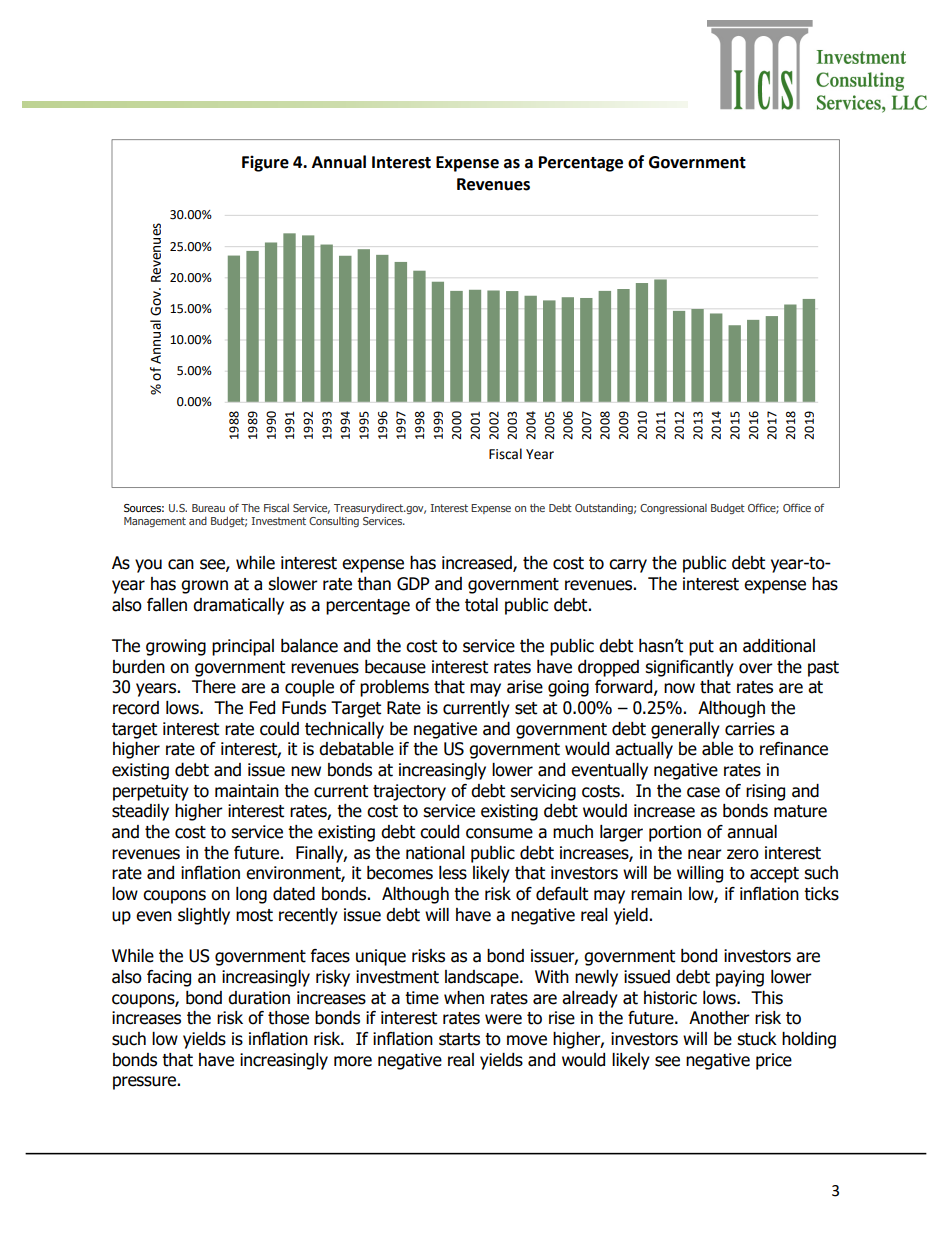 The width and height of the page is (952, 1233). I want to click on stuck, so click(757, 1039).
